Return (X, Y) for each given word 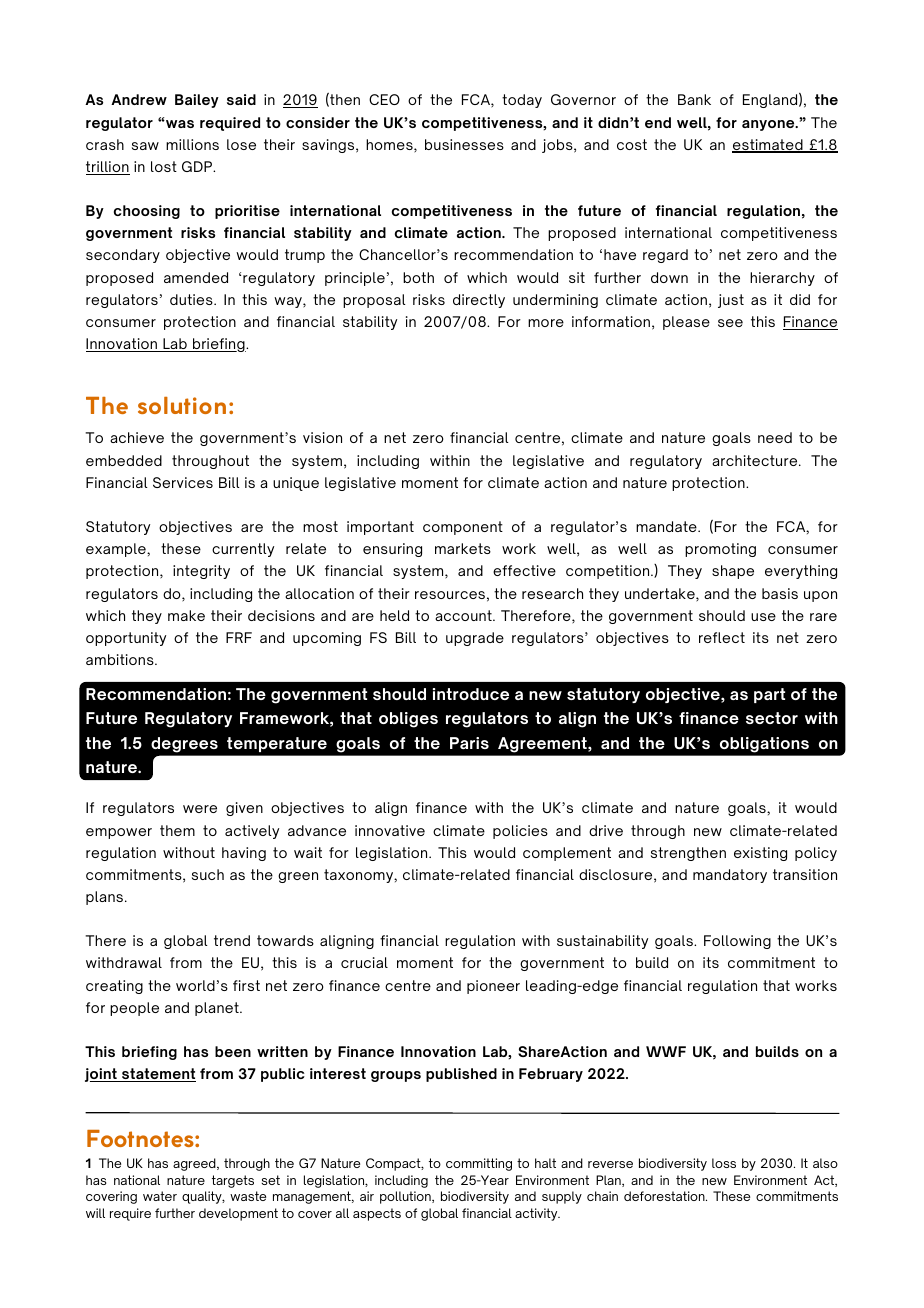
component (463, 528)
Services (183, 482)
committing (479, 1164)
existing (760, 854)
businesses (464, 144)
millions (192, 144)
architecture (756, 460)
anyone (769, 125)
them (177, 830)
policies (520, 832)
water (160, 1196)
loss (724, 1163)
